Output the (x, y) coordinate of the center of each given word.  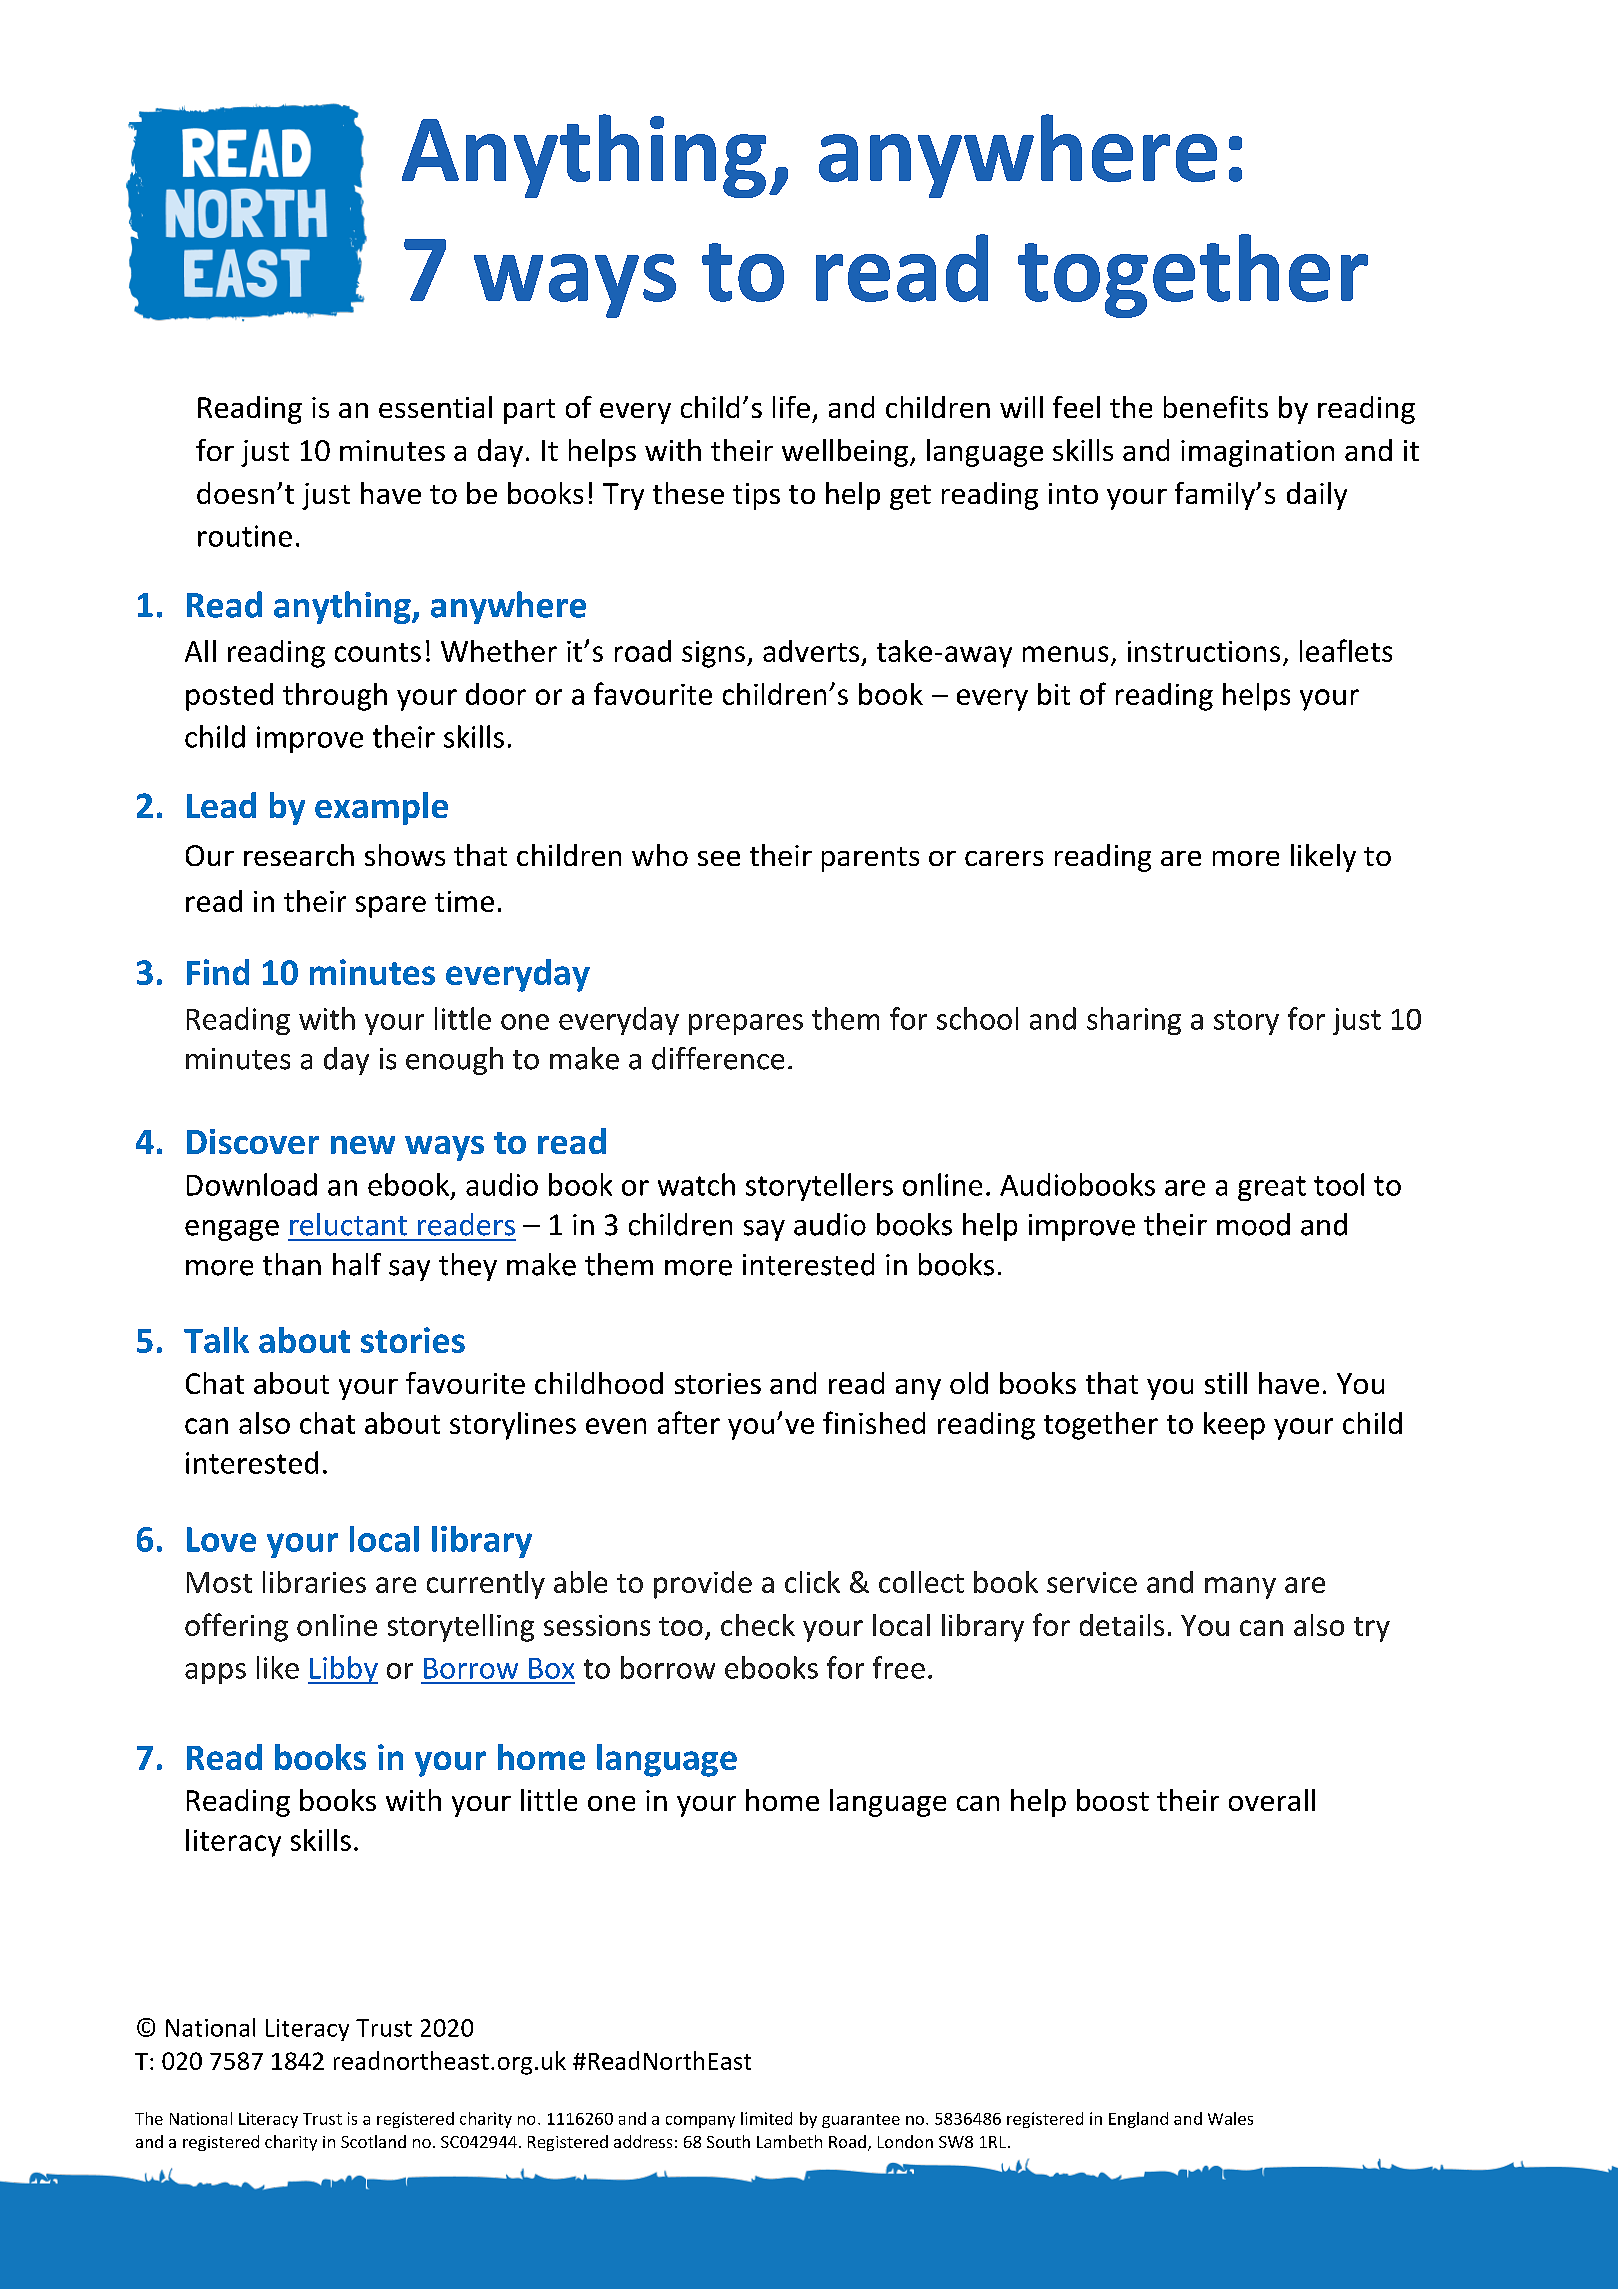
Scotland (373, 2141)
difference (718, 1058)
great (1272, 1188)
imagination (1257, 453)
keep (1234, 1426)
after (689, 1422)
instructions (1204, 651)
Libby (343, 1670)
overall (1272, 1800)
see (719, 858)
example (381, 808)
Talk (216, 1340)
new (363, 1145)
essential (435, 407)
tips (756, 496)
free (899, 1667)
